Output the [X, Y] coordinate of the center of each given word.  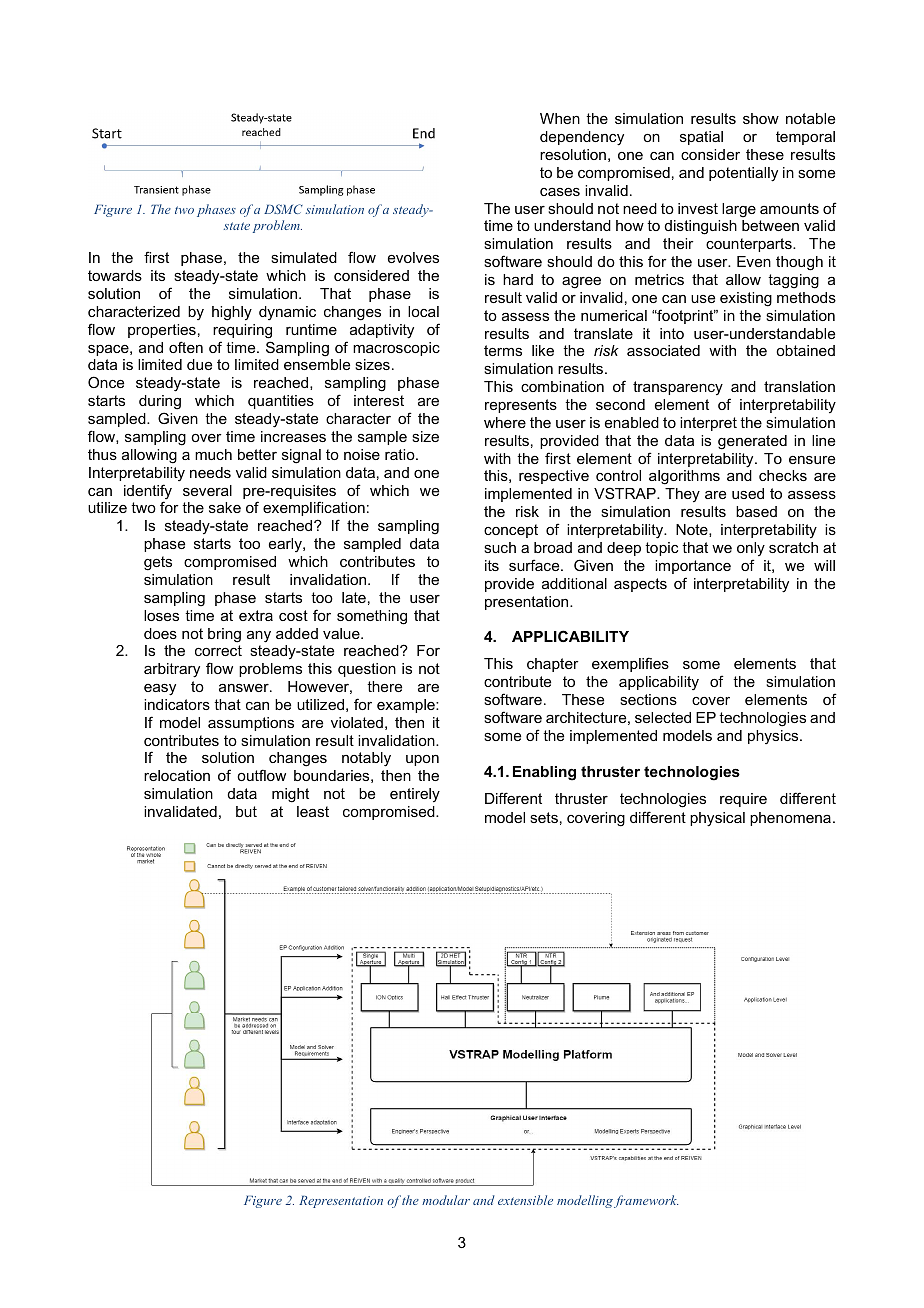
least [313, 811]
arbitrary [172, 670]
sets [544, 817]
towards [115, 275]
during [160, 402]
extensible [525, 1200]
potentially [743, 174]
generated [752, 442]
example [407, 706]
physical [717, 819]
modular [446, 1200]
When [560, 118]
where [505, 422]
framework [646, 1201]
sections [648, 699]
